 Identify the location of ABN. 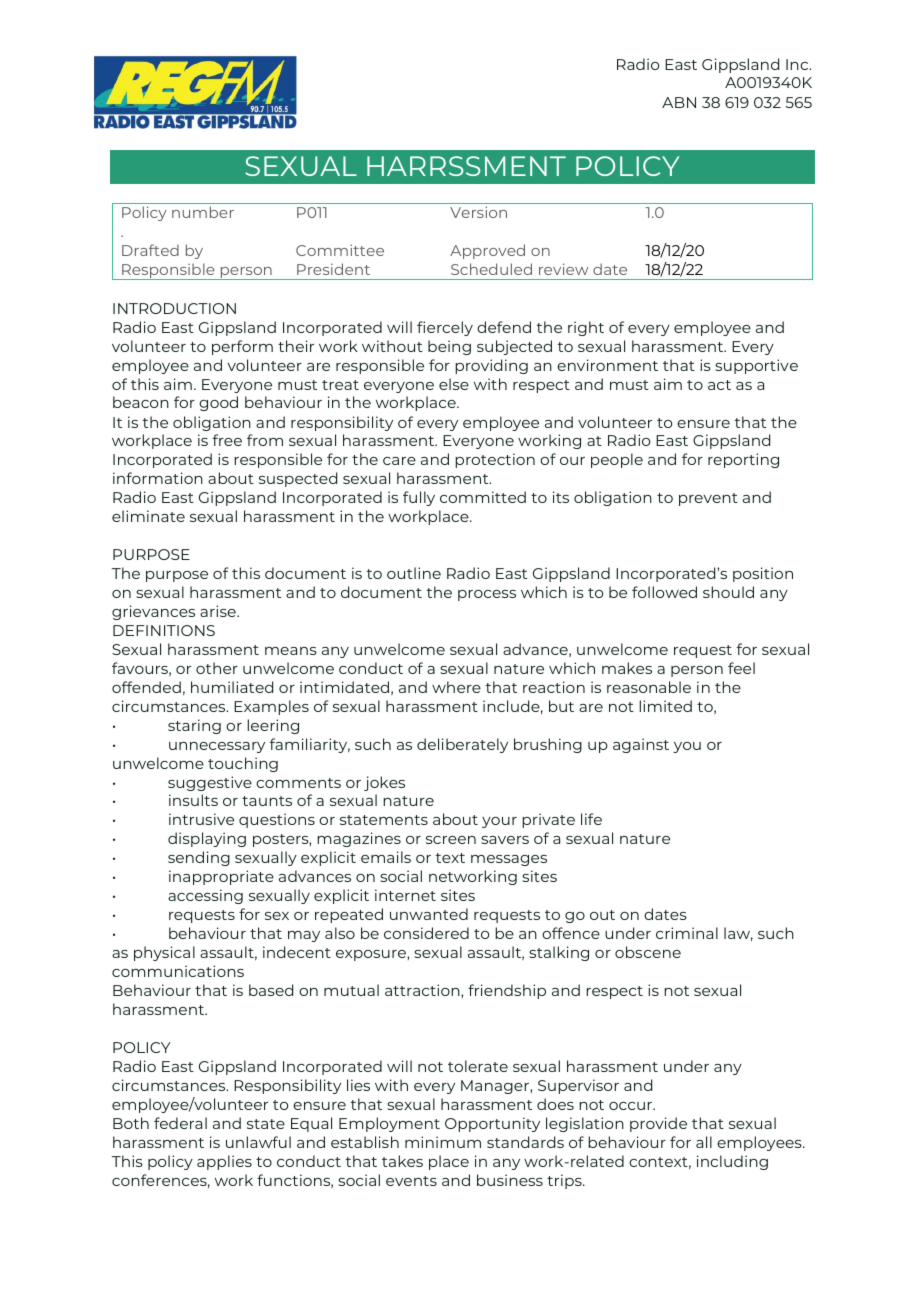
(679, 102).
